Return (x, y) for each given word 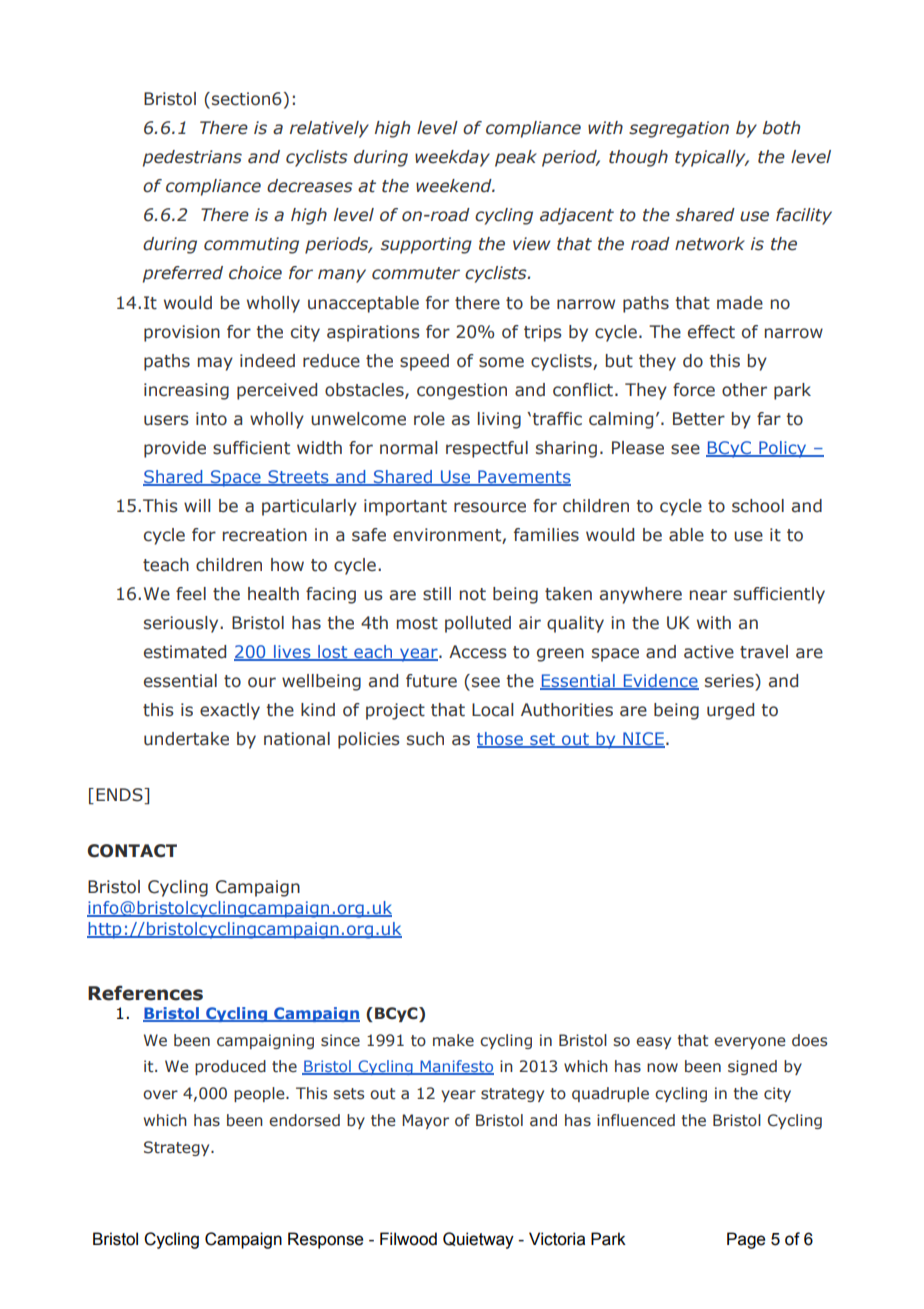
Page (746, 1240)
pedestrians (192, 158)
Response (325, 1240)
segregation (679, 129)
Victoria (557, 1239)
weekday (452, 158)
